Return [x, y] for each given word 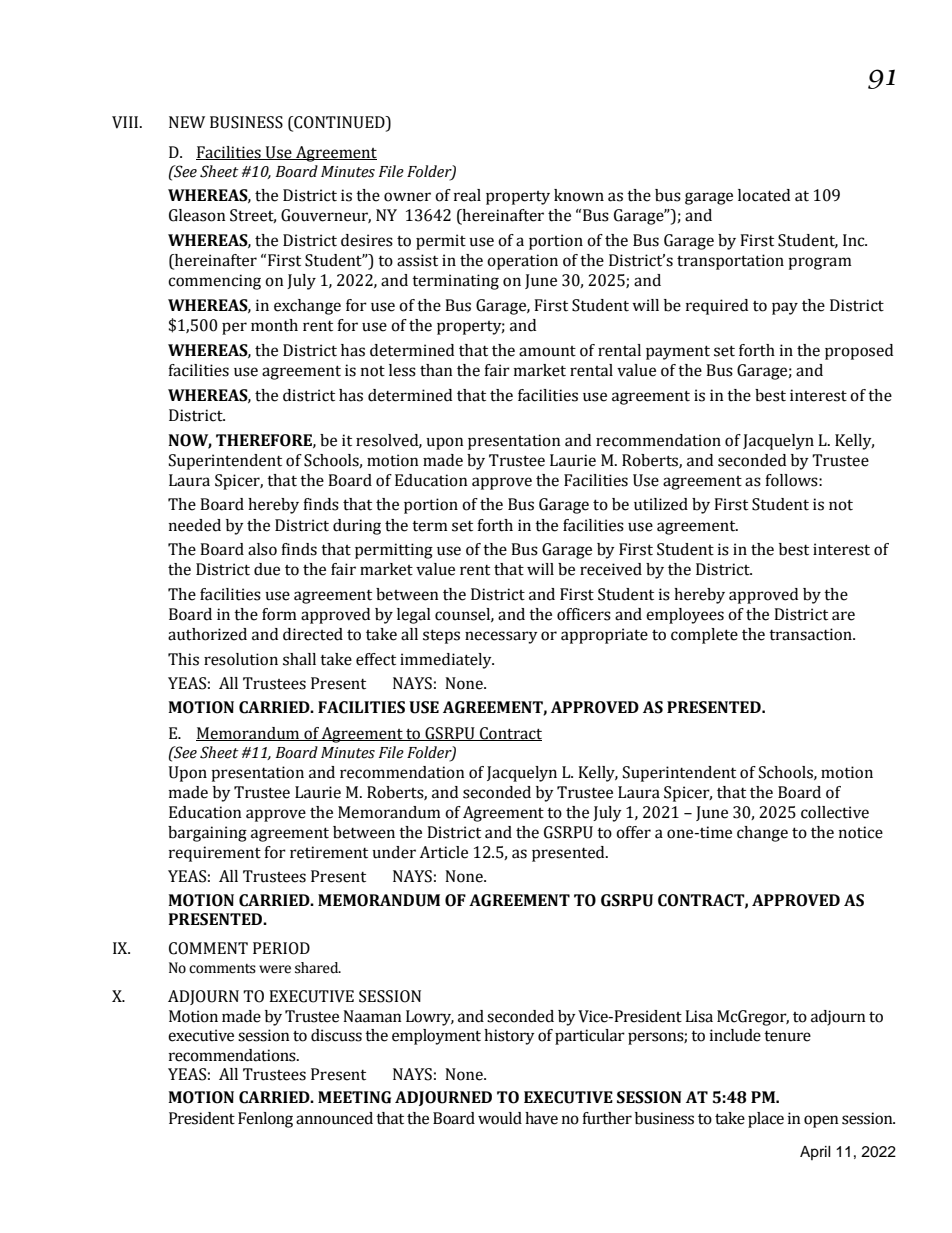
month [274, 325]
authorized [207, 634]
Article [443, 852]
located [764, 195]
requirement [215, 854]
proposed [859, 352]
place [766, 1120]
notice [861, 832]
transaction [811, 634]
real [467, 195]
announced [334, 1118]
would [500, 1118]
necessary [501, 637]
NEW [187, 122]
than [436, 370]
